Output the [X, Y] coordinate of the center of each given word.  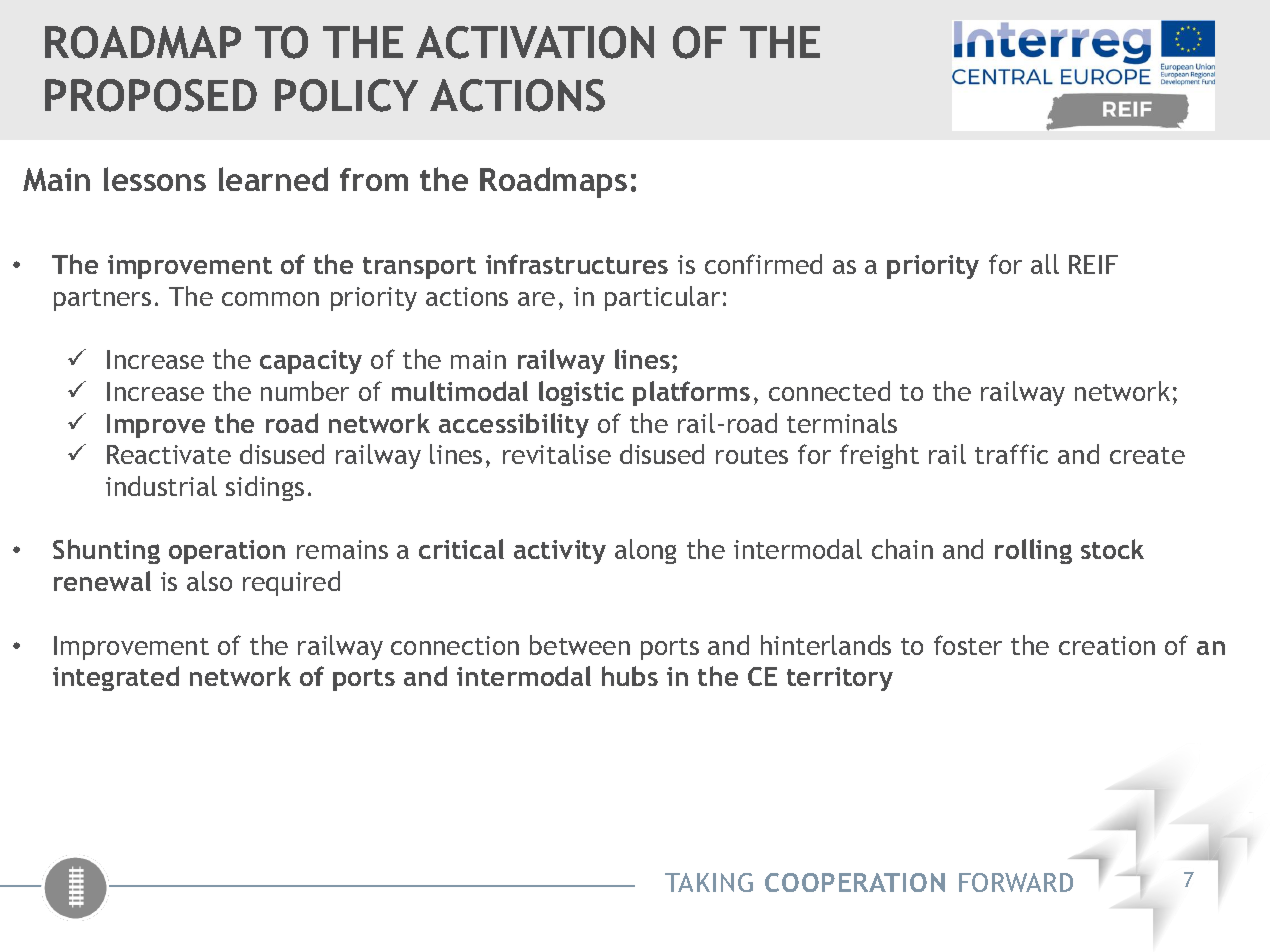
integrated [116, 678]
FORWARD [1016, 882]
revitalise [557, 454]
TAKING [709, 882]
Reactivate [169, 454]
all [1045, 264]
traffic [1011, 454]
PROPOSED [151, 95]
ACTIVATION [535, 42]
